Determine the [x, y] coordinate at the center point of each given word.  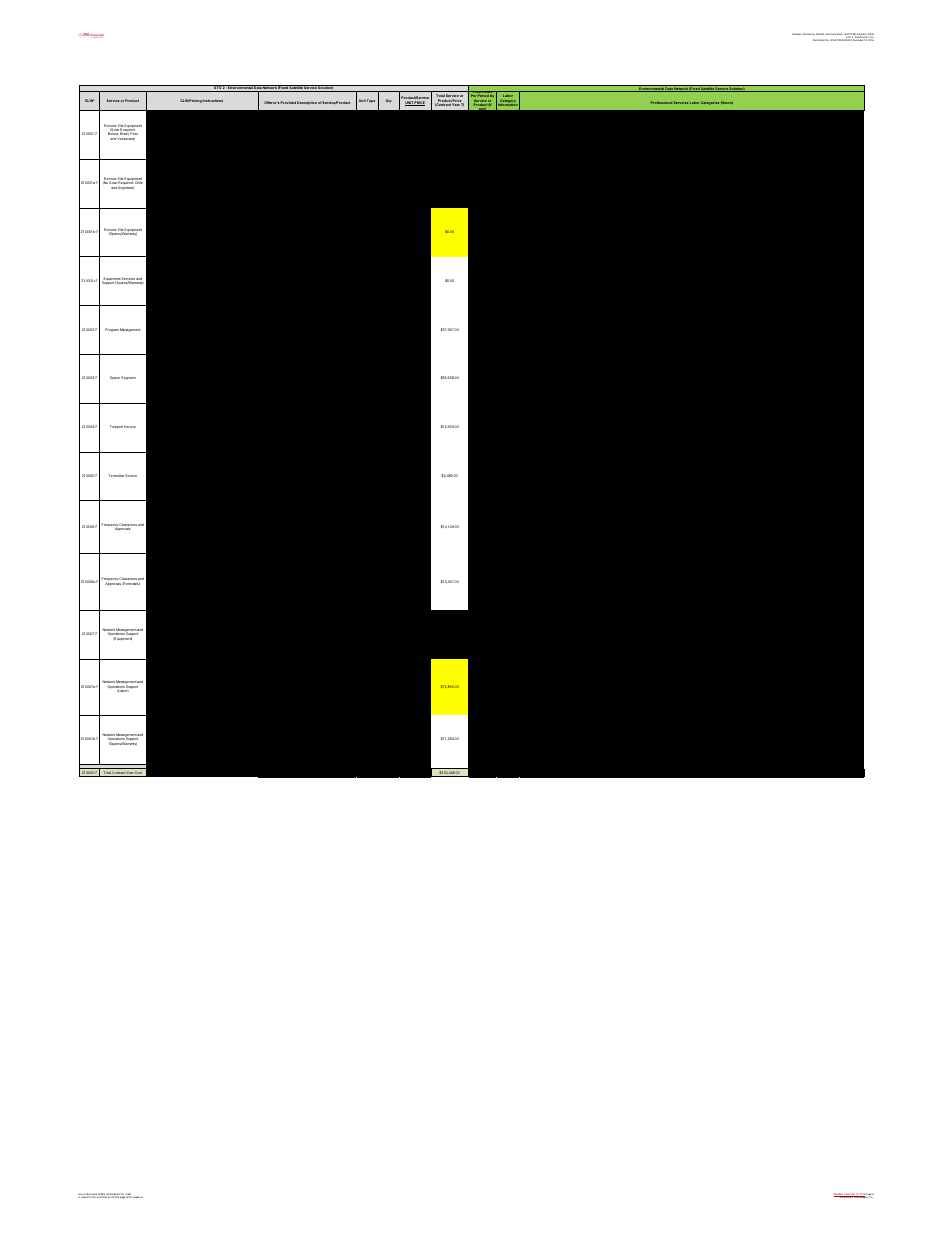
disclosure [91, 1195]
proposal [137, 1197]
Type [371, 101]
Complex [796, 34]
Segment [128, 378]
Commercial [808, 34]
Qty [388, 101]
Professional [661, 102]
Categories [710, 103]
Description [307, 103]
